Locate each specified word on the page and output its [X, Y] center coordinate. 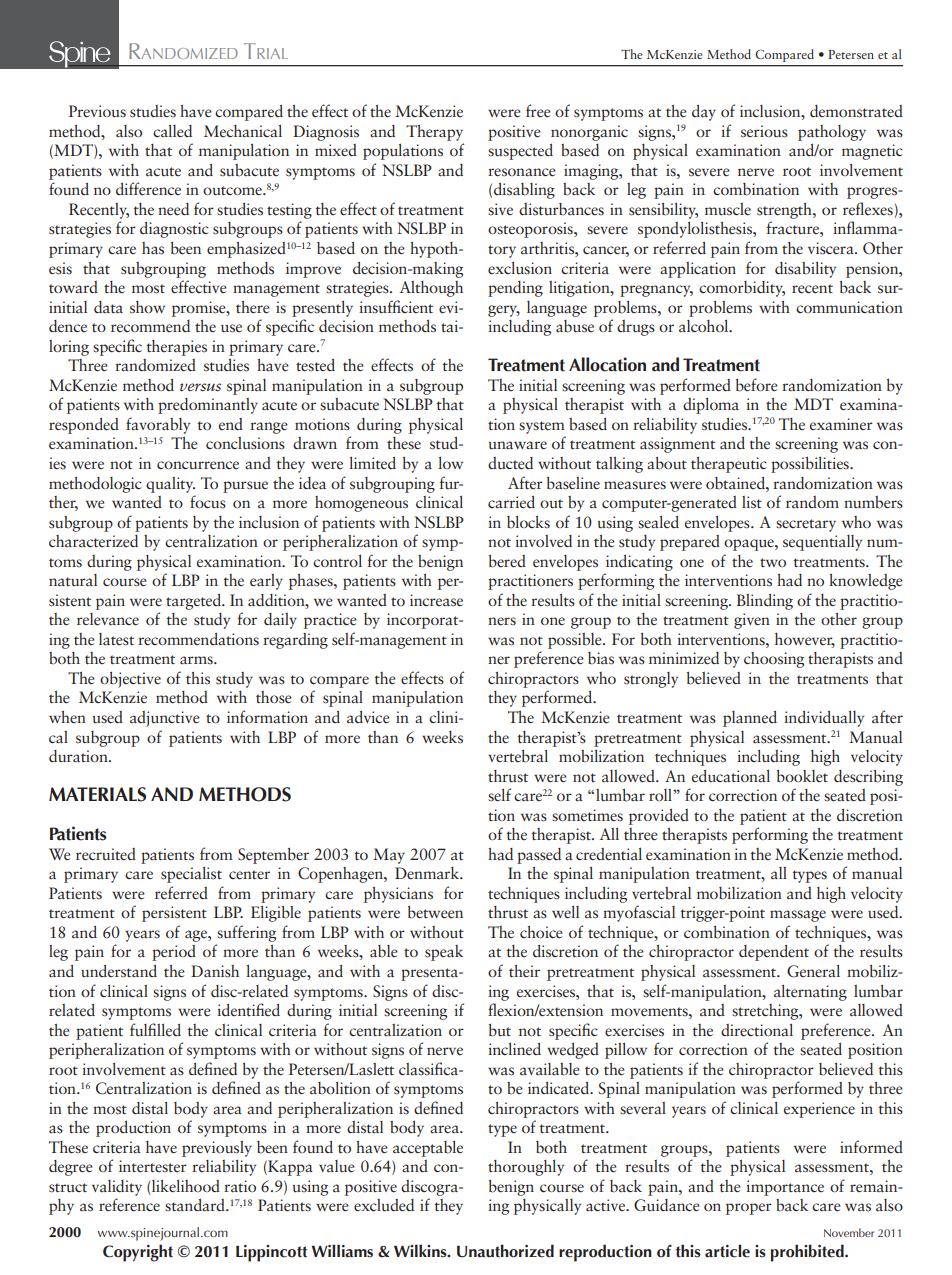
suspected [520, 152]
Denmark [428, 873]
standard [196, 1205]
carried [511, 502]
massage [798, 916]
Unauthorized [505, 1251]
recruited [106, 854]
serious [764, 131]
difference [148, 189]
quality [170, 485]
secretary [806, 525]
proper [749, 1209]
